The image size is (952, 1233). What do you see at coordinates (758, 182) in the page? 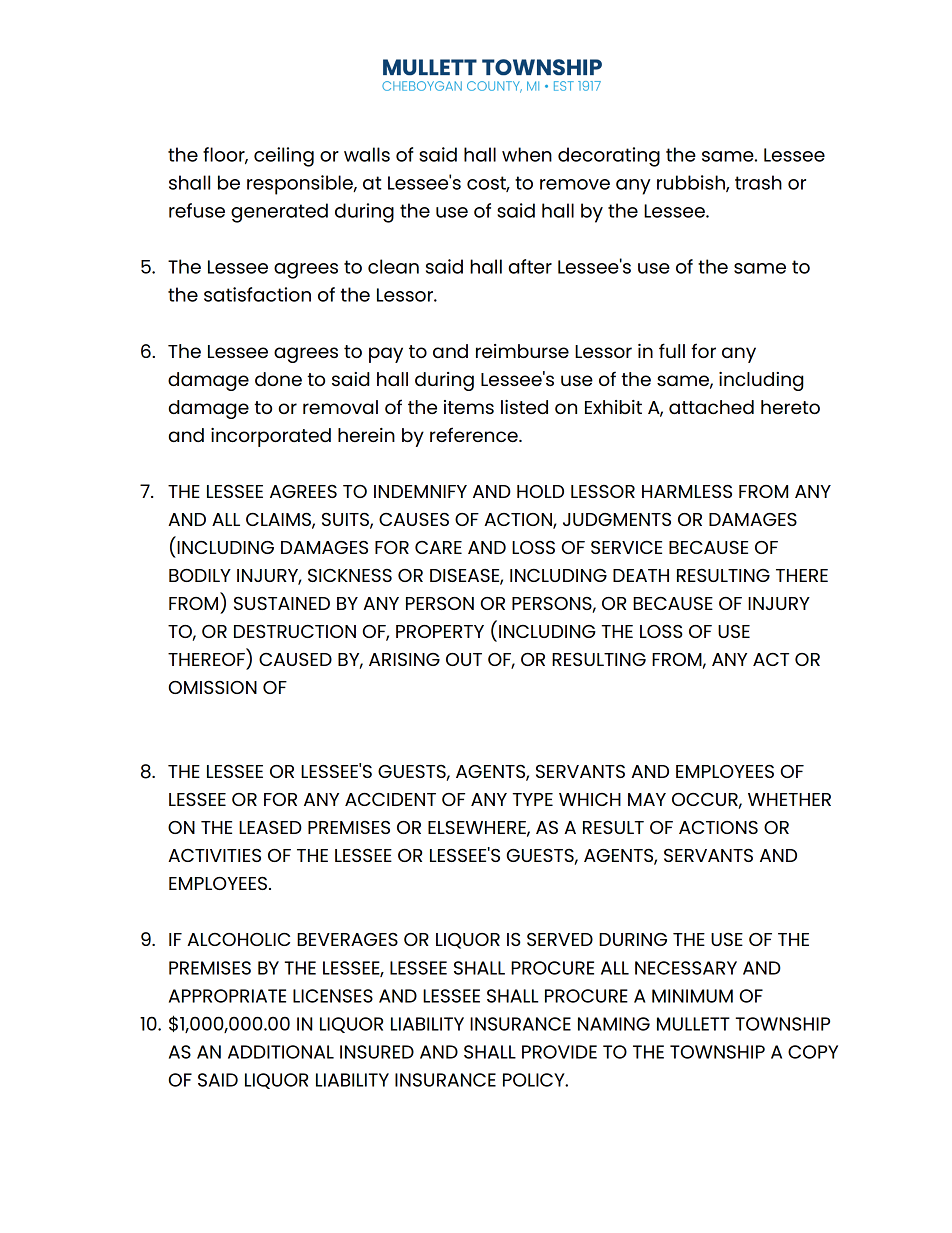
I see `trash` at bounding box center [758, 182].
